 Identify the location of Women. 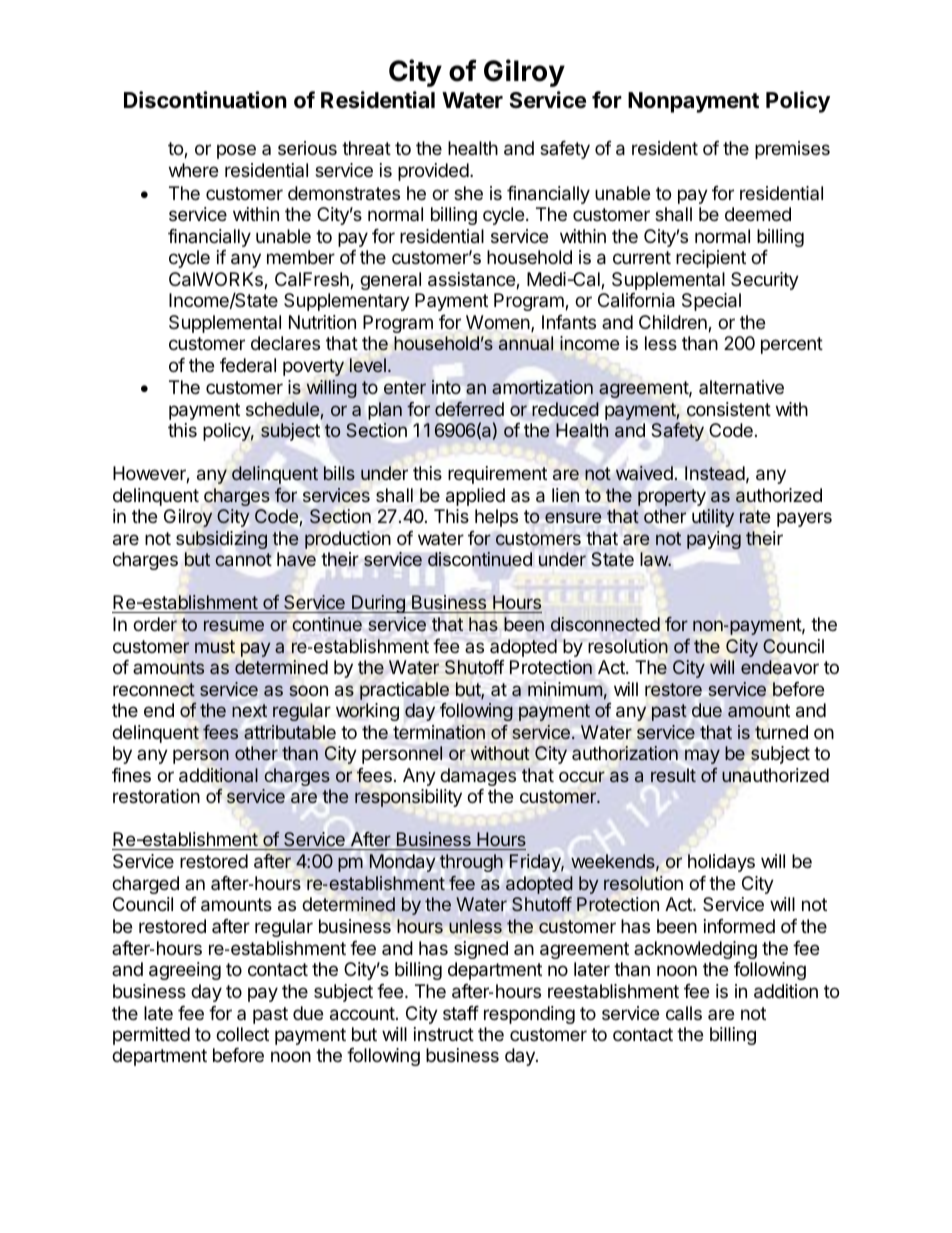
(499, 323).
